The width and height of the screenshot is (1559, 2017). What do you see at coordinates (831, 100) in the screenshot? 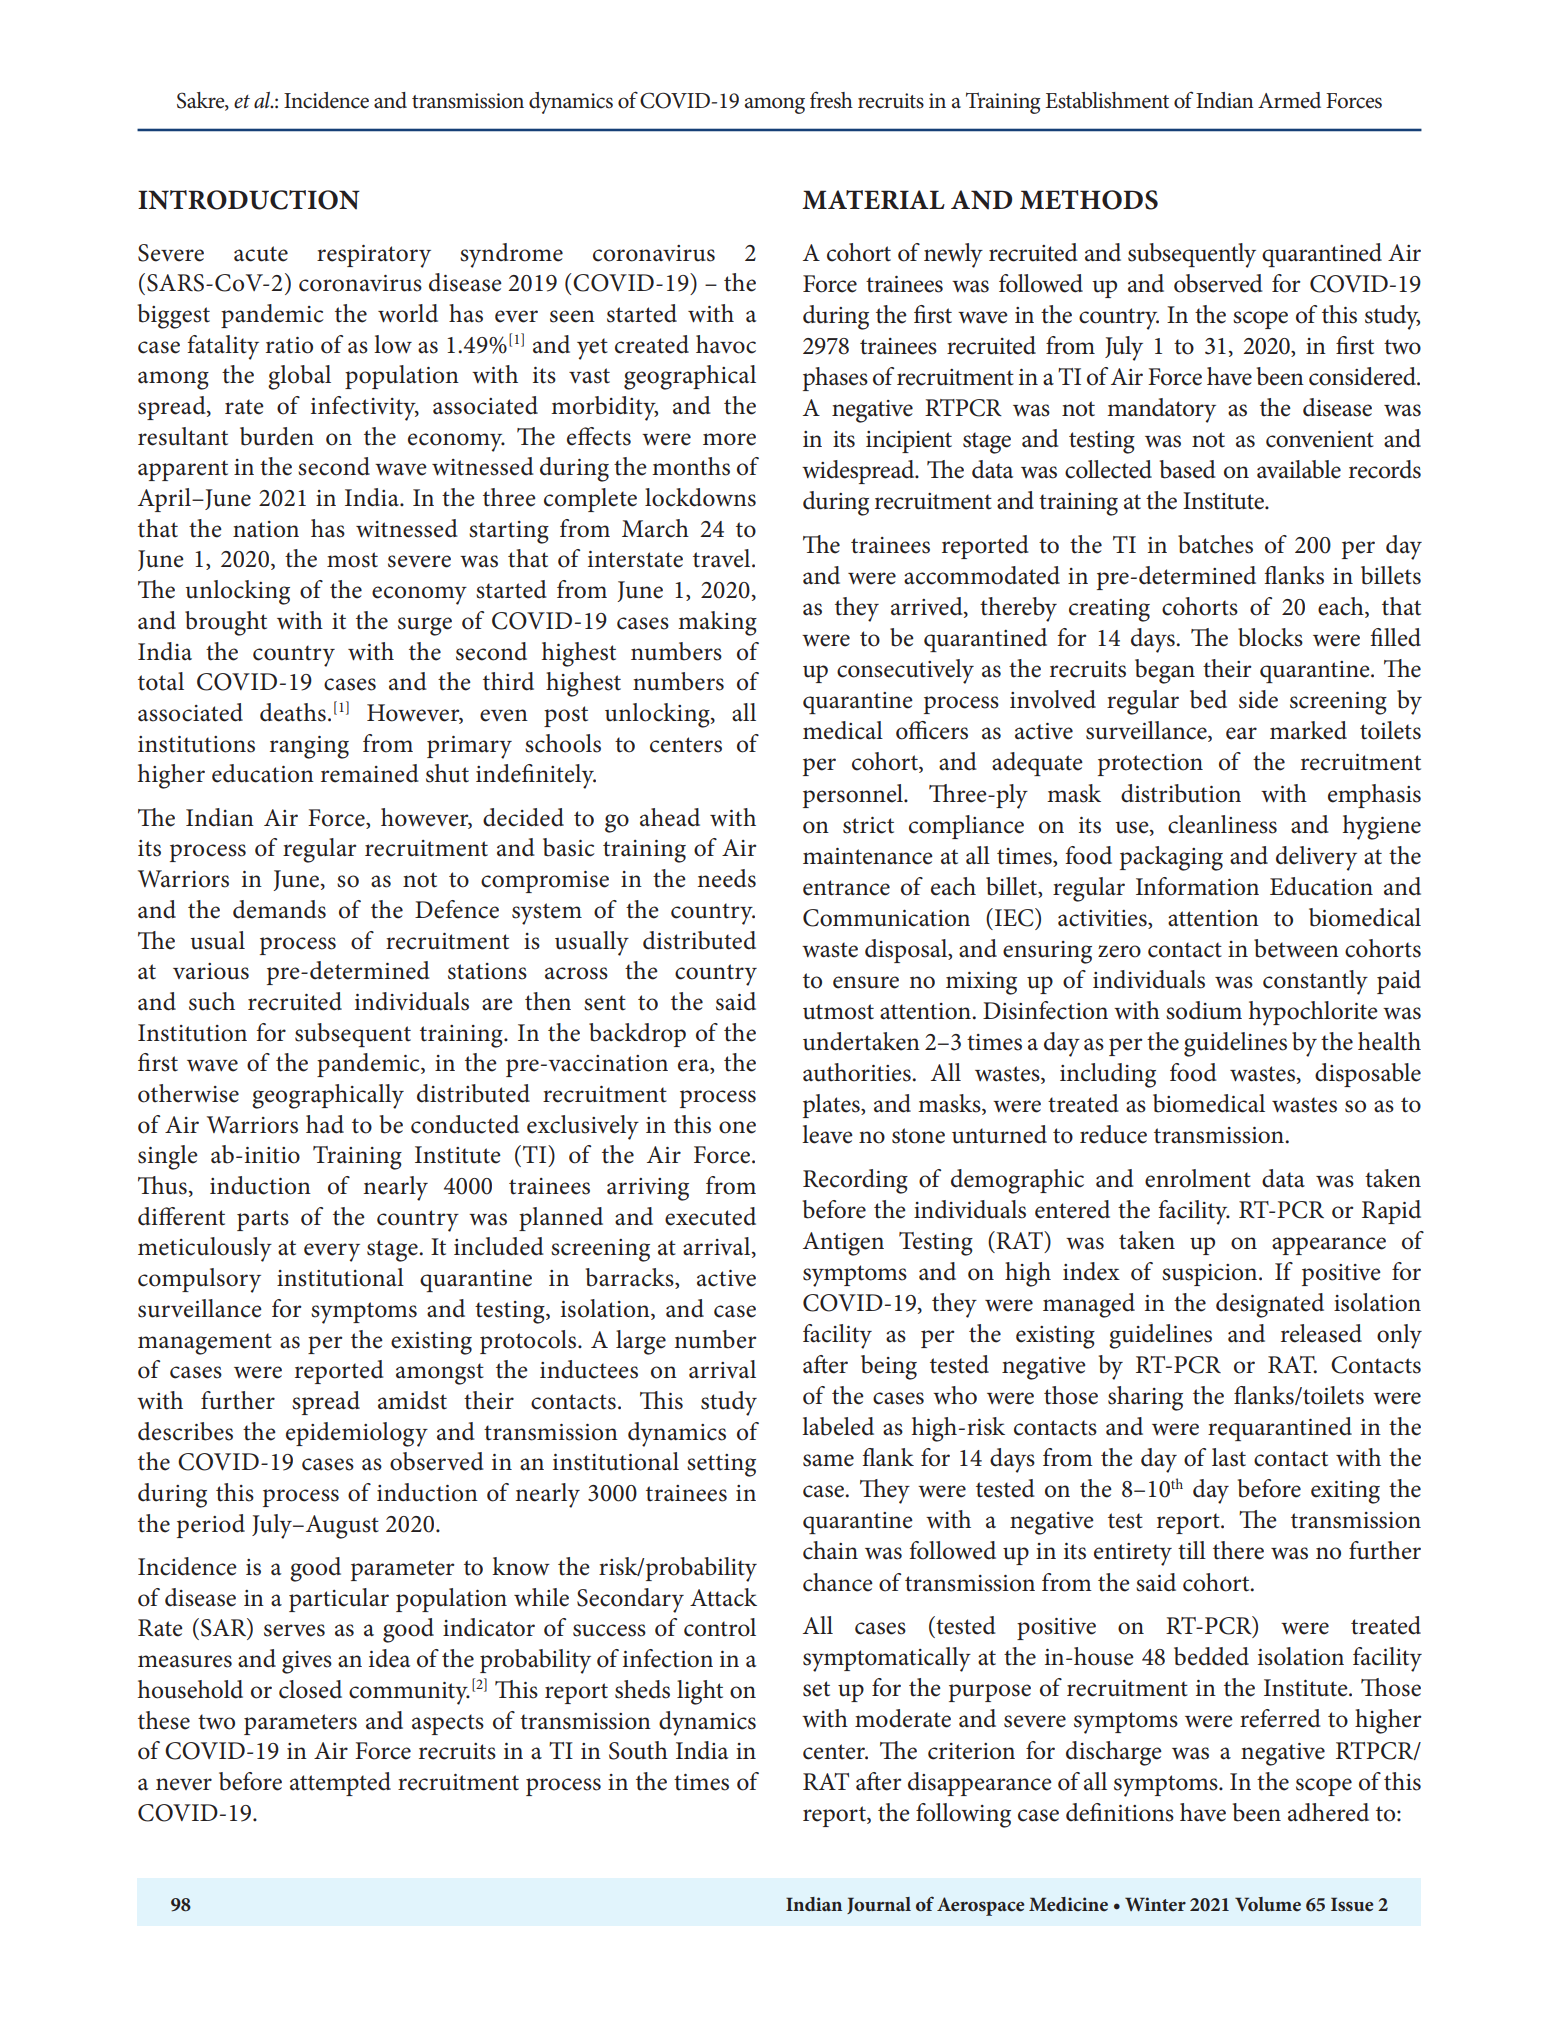
I see `fresh` at bounding box center [831, 100].
